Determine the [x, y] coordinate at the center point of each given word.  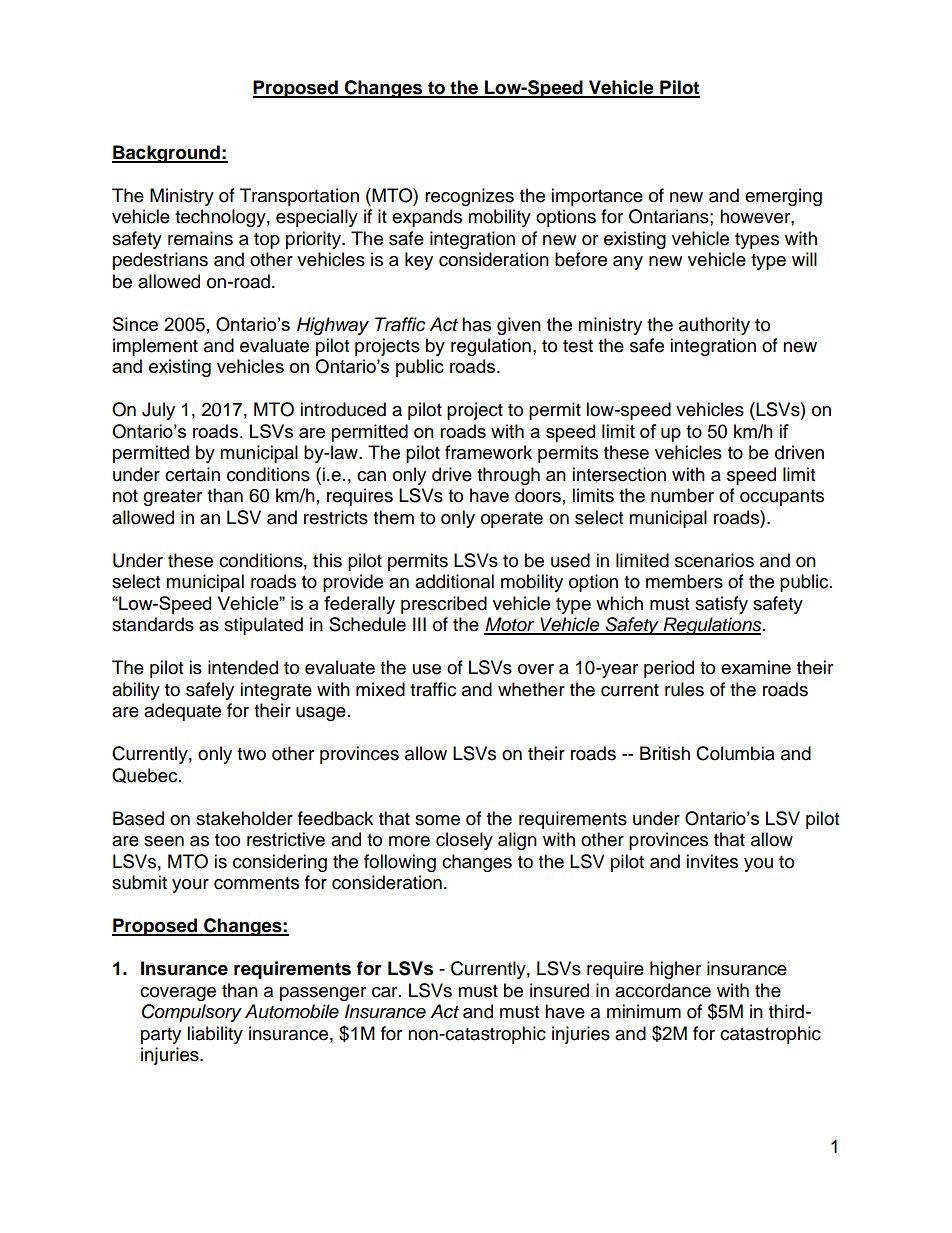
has [476, 324]
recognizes [469, 197]
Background [167, 154]
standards [153, 624]
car [386, 992]
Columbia [735, 753]
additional [454, 581]
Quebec [146, 775]
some [437, 820]
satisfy [721, 605]
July [158, 411]
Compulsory [192, 1013]
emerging [783, 197]
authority [714, 326]
